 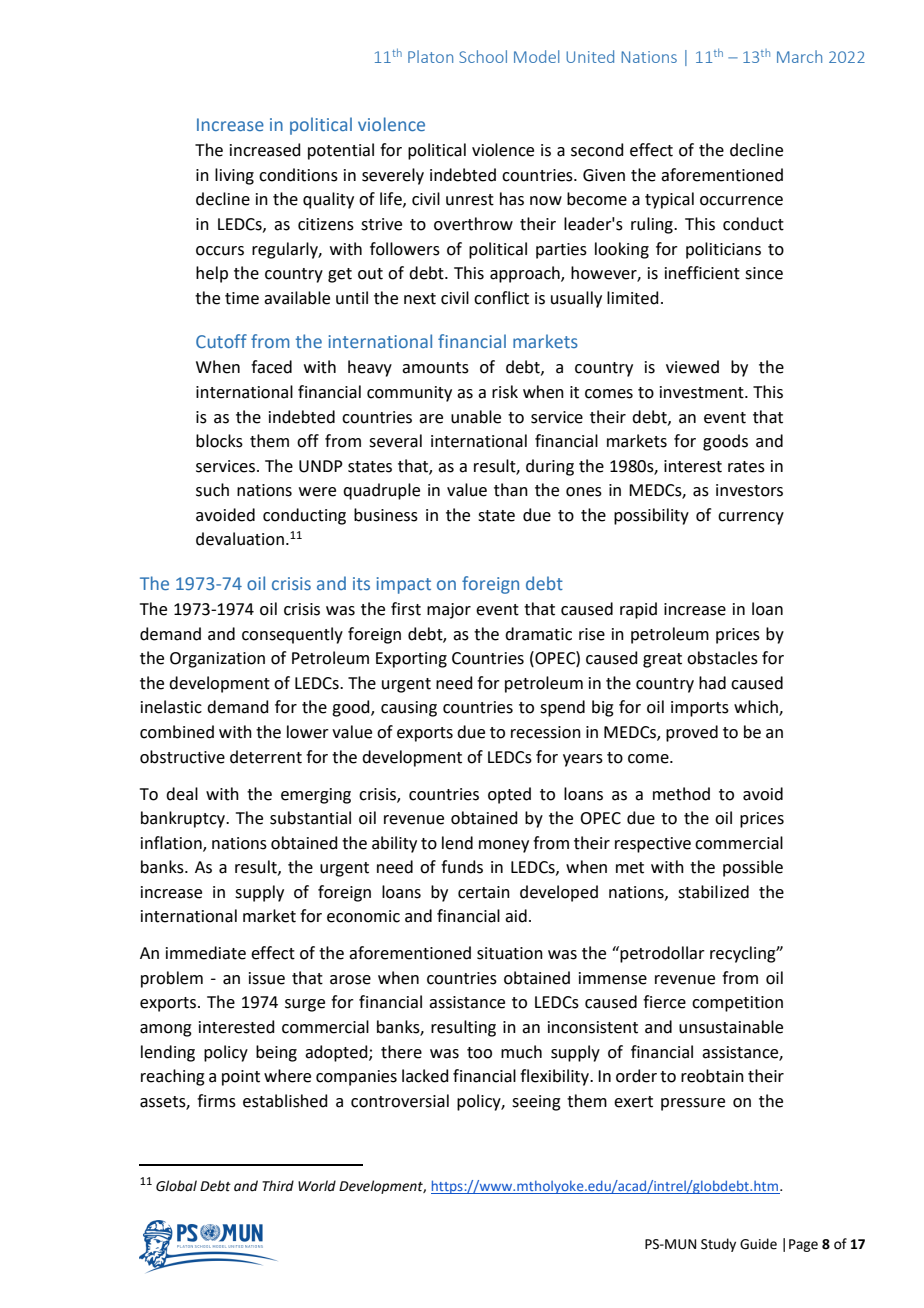 What do you see at coordinates (753, 868) in the image?
I see `possible` at bounding box center [753, 868].
